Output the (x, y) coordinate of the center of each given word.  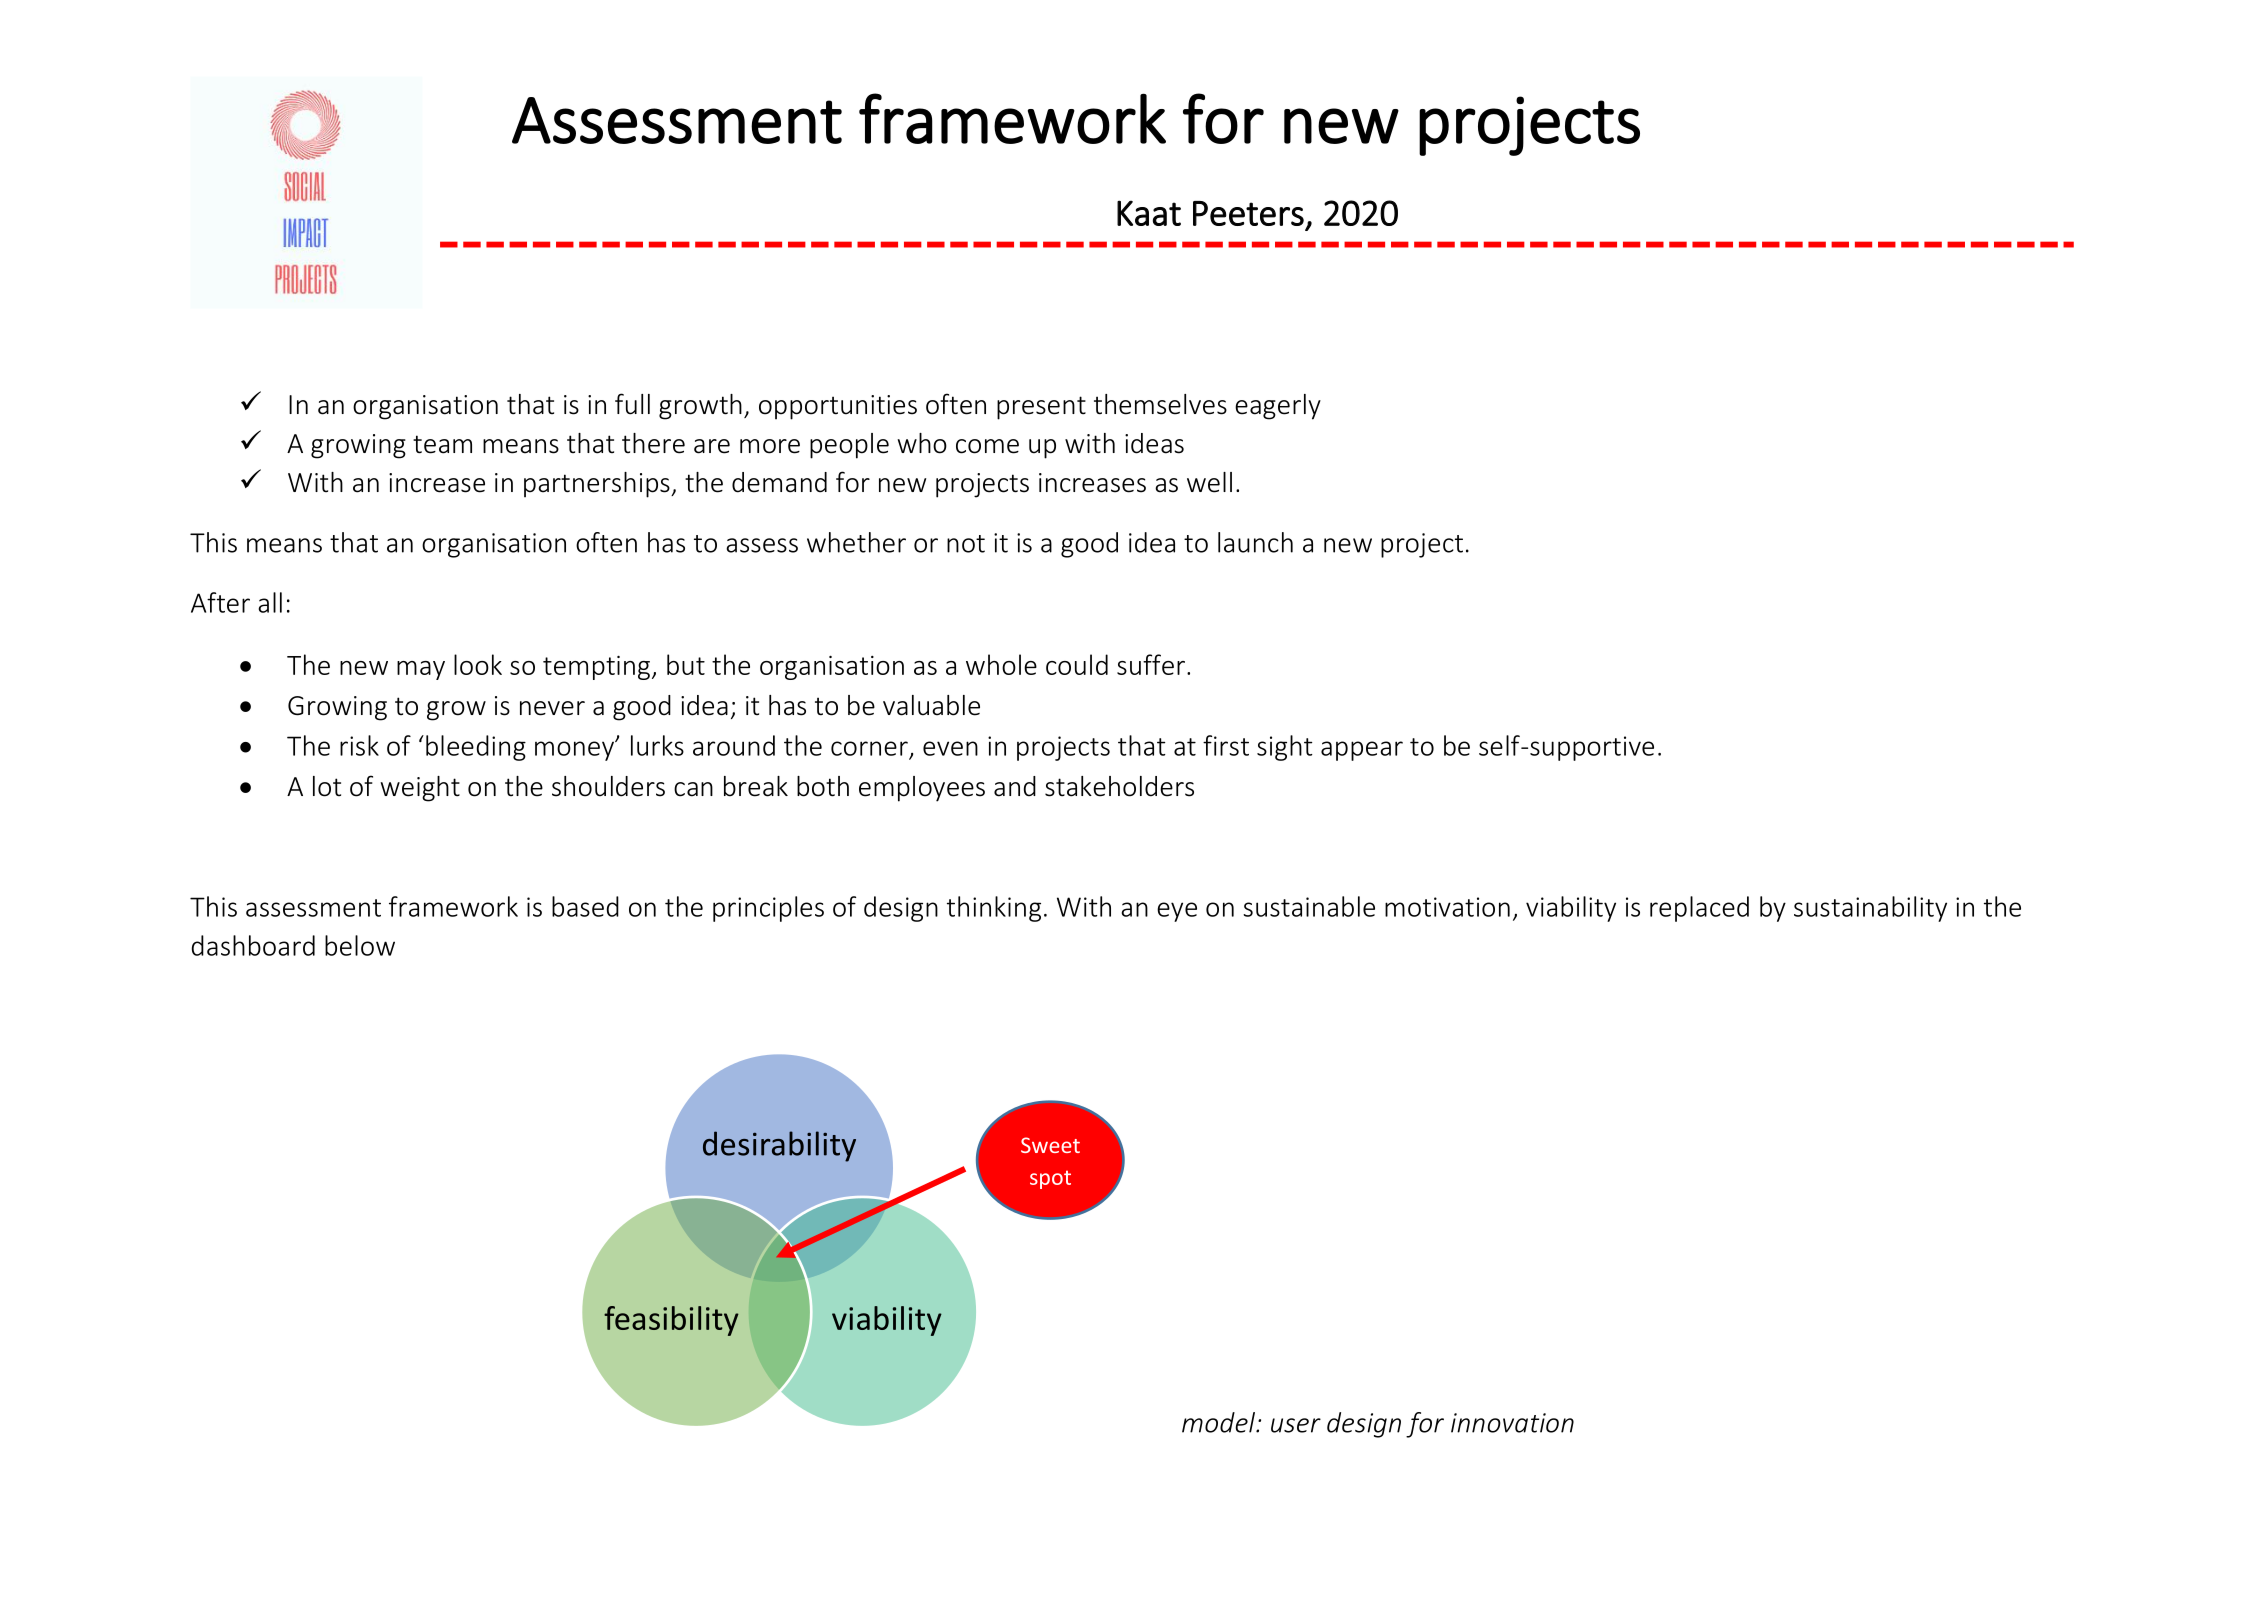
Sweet (1050, 1145)
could (1077, 664)
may (421, 670)
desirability (779, 1146)
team (442, 444)
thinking (994, 909)
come (987, 446)
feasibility (671, 1321)
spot (1050, 1179)
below (360, 945)
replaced (1699, 909)
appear (1362, 751)
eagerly (1278, 407)
